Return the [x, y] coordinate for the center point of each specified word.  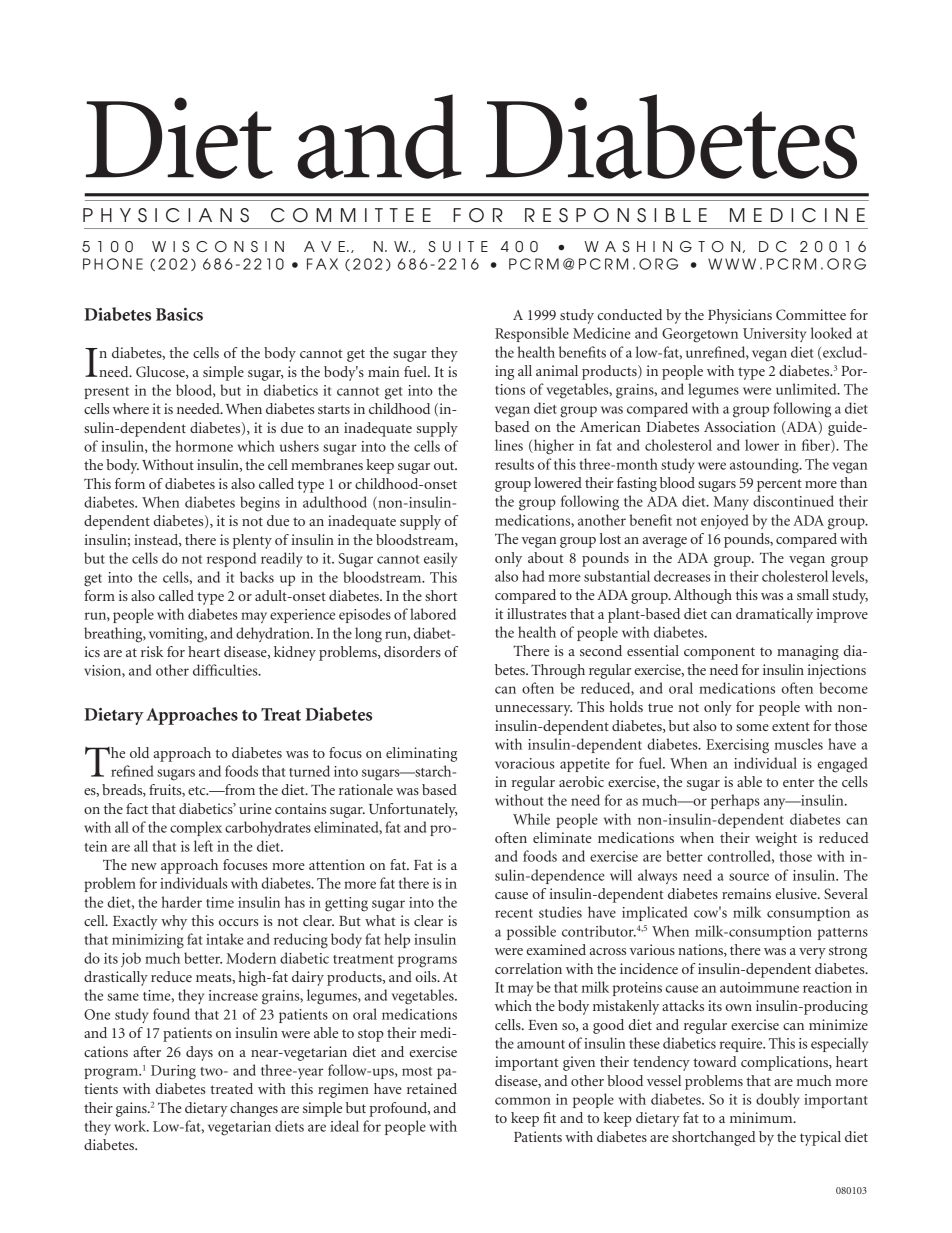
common [523, 1101]
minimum [762, 1117]
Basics [179, 314]
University [774, 335]
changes [254, 1109]
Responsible [532, 334]
